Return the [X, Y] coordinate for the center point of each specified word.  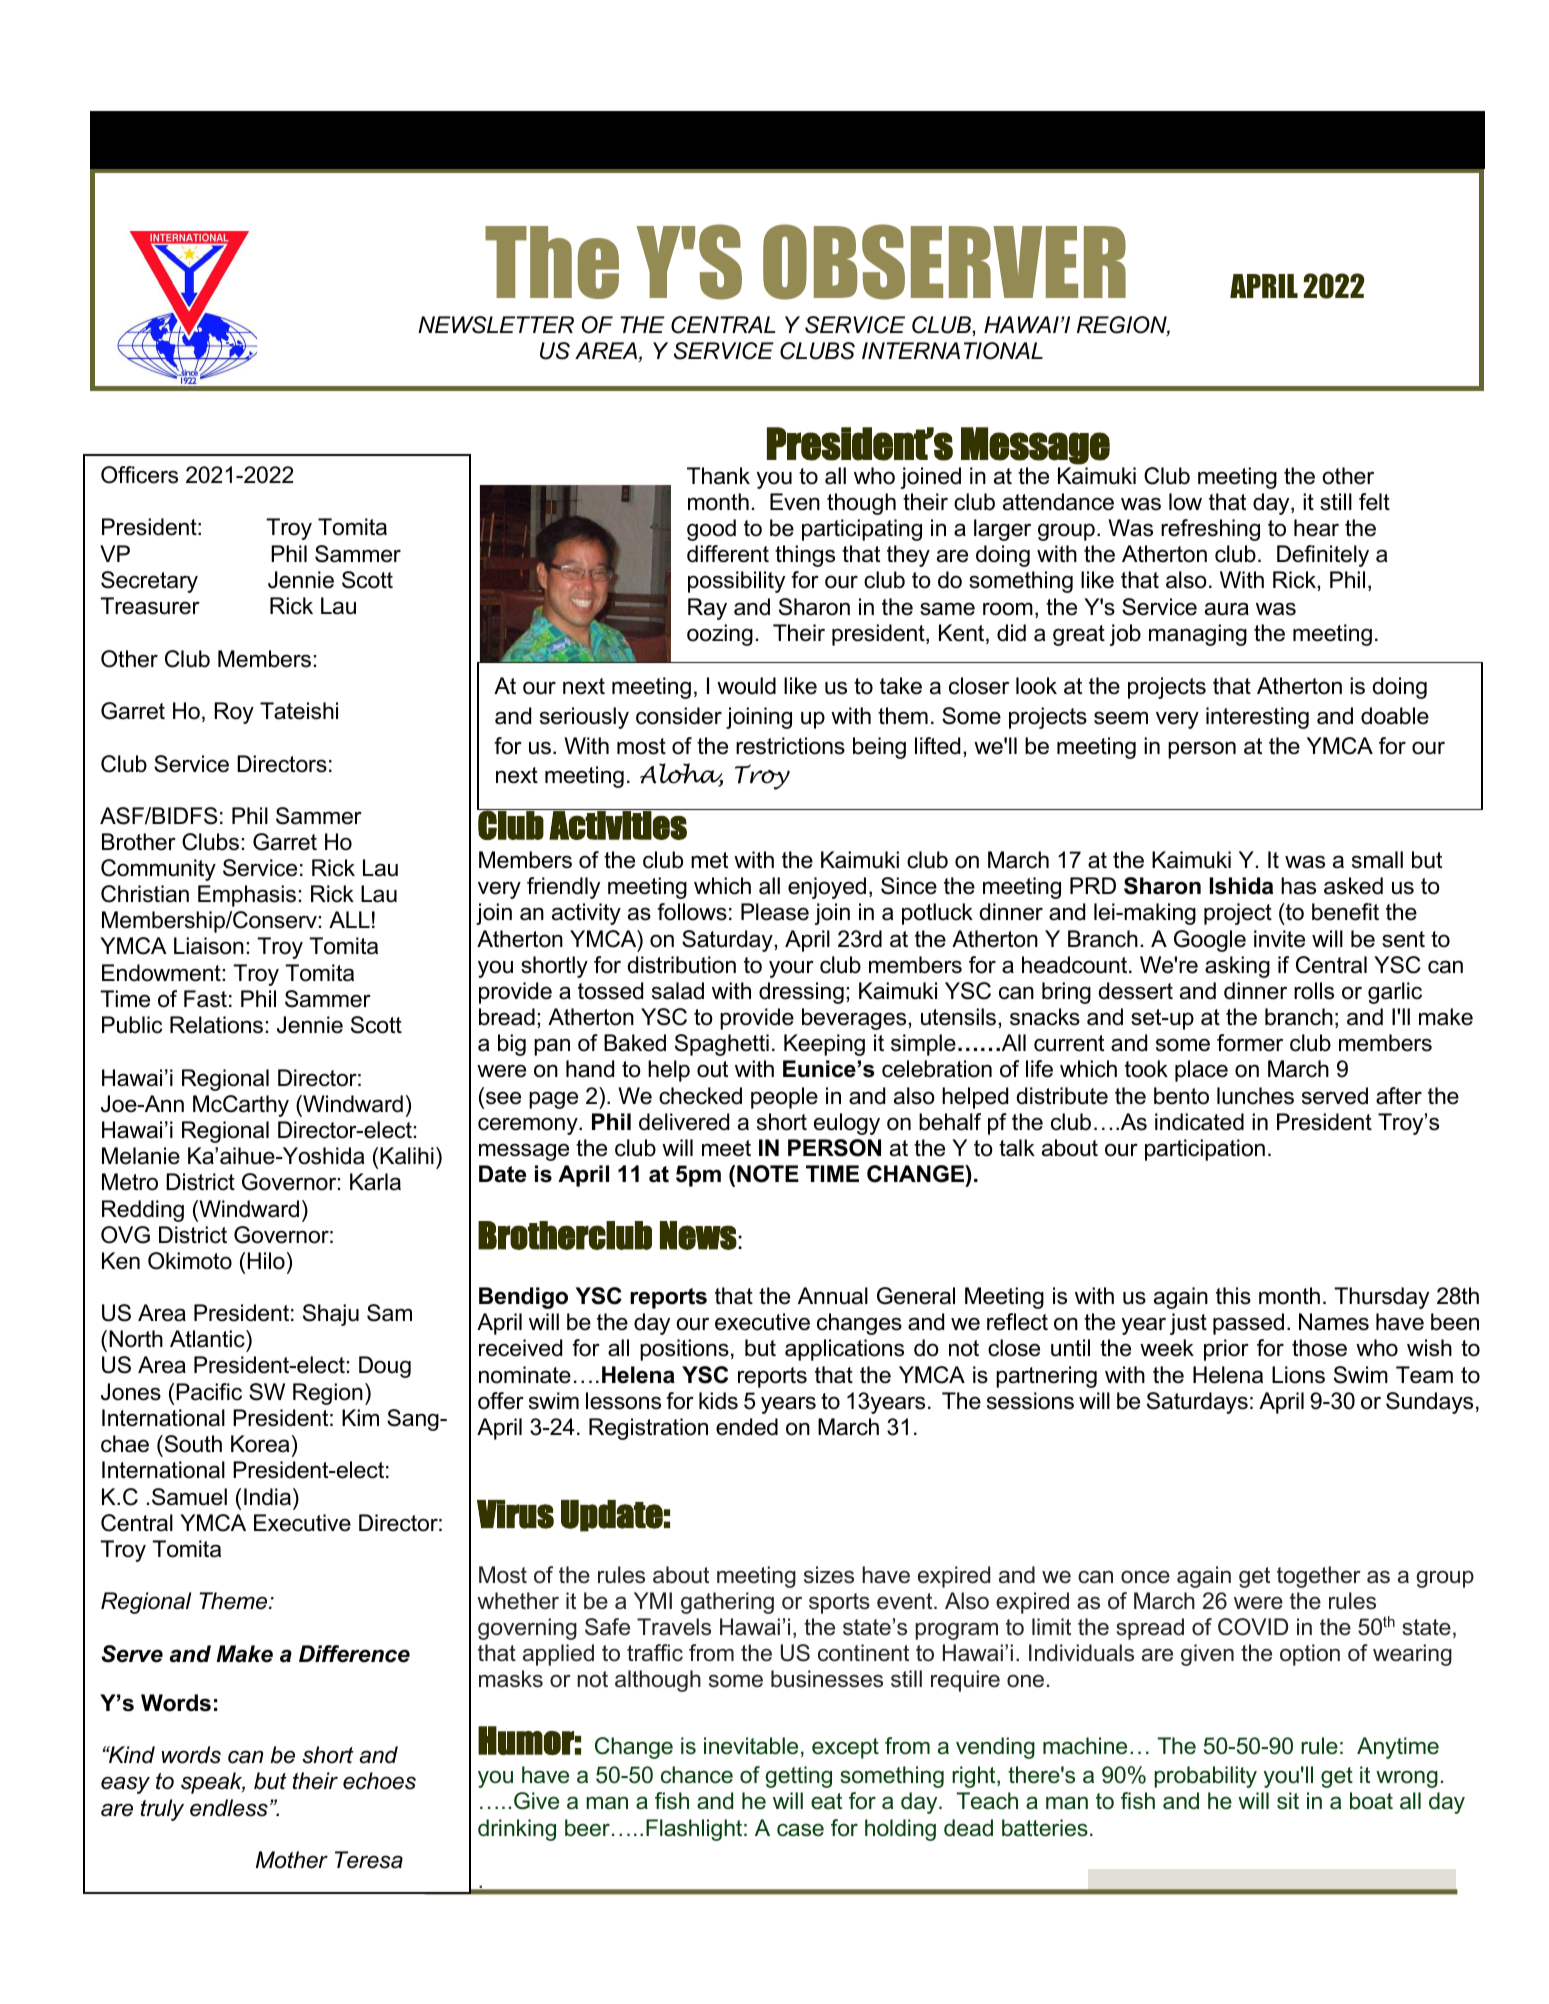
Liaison [209, 946]
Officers [139, 475]
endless [229, 1808]
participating [862, 530]
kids [718, 1401]
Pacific [209, 1392]
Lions [1298, 1375]
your [791, 969]
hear [1316, 528]
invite [1279, 939]
